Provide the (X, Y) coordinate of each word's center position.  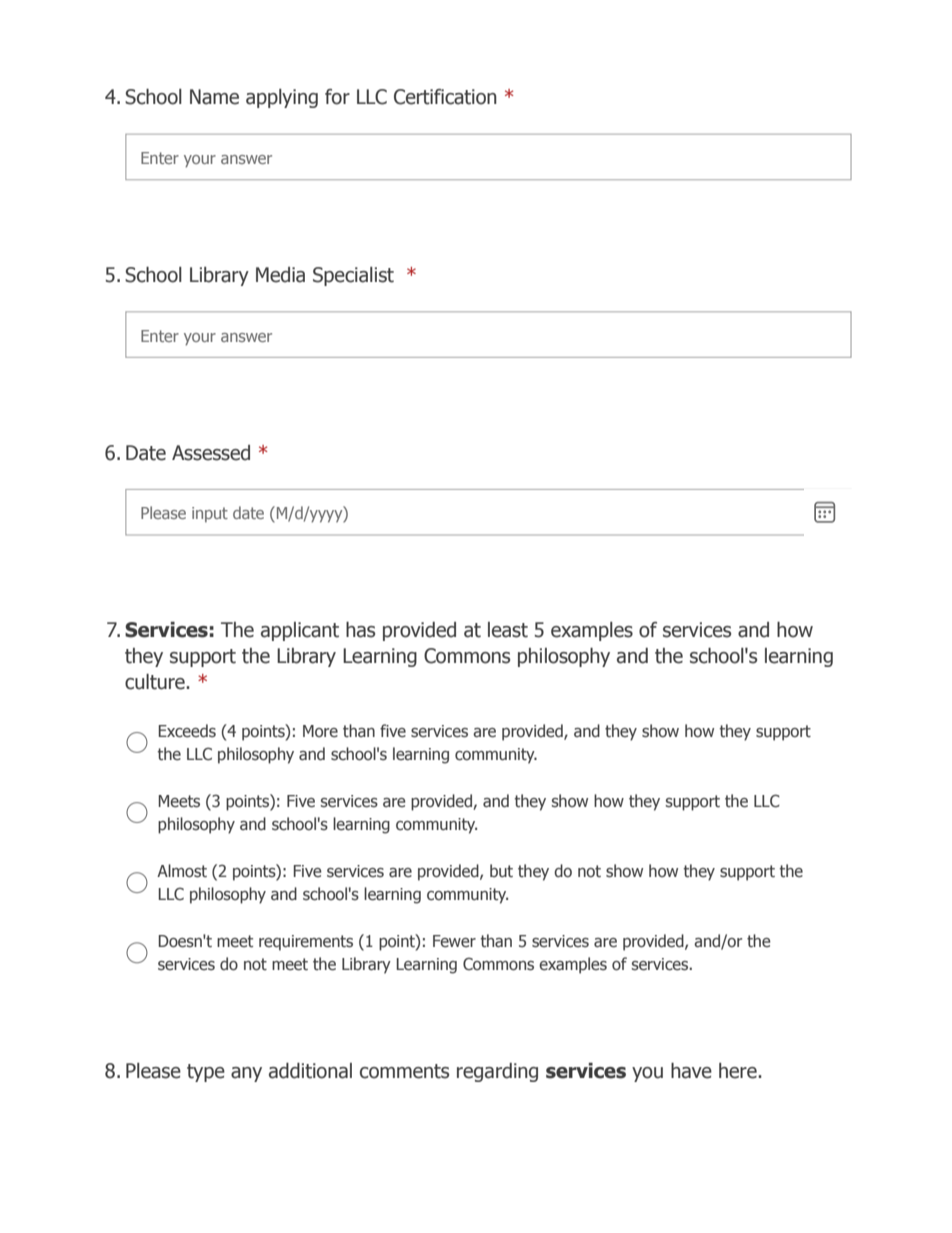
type (206, 1073)
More (320, 731)
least (508, 630)
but (501, 870)
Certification (445, 97)
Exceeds (187, 731)
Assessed (211, 453)
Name (214, 97)
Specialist (353, 276)
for (337, 97)
